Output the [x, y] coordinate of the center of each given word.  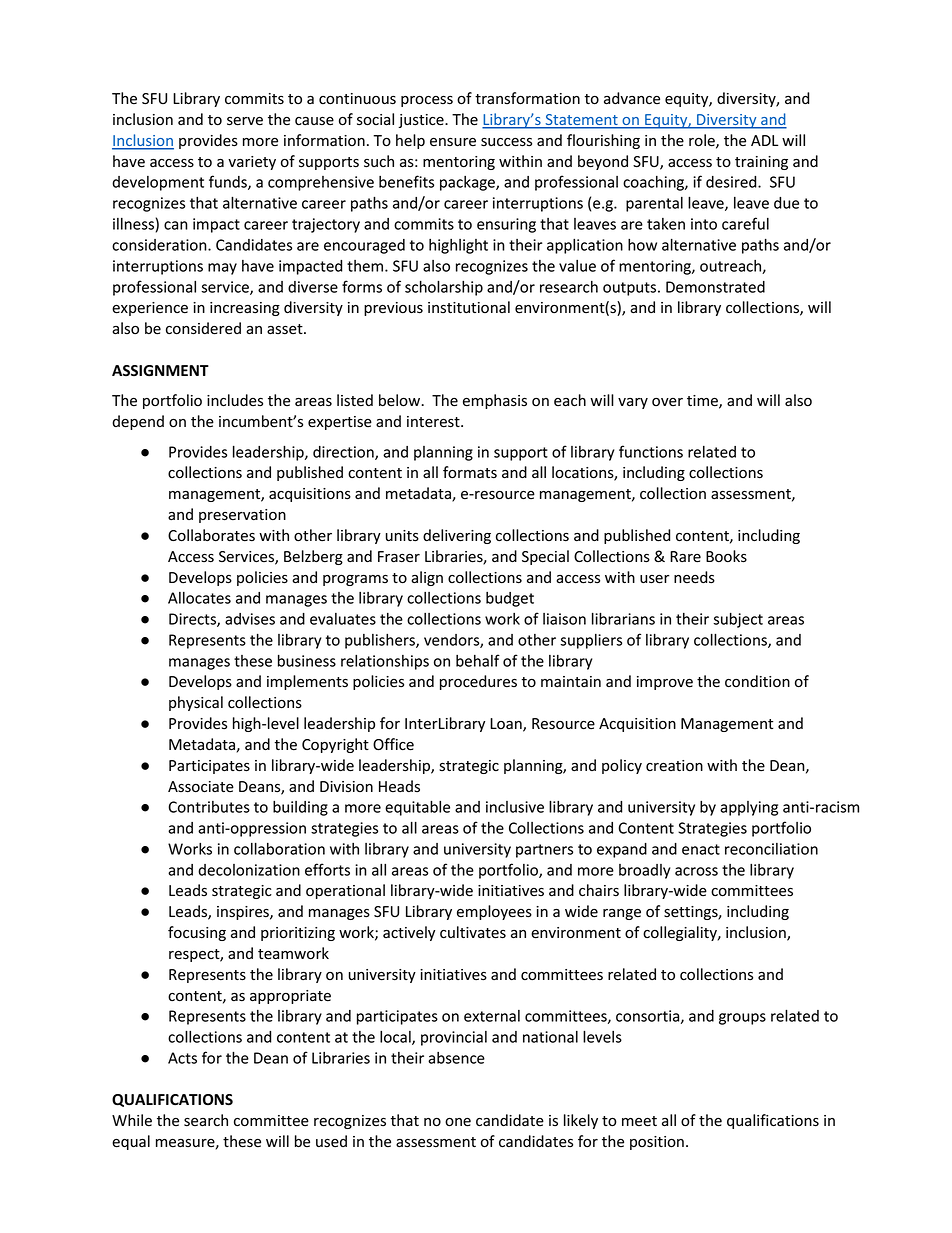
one [458, 1122]
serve [245, 121]
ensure [453, 142]
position [657, 1143]
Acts [182, 1058]
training [761, 163]
